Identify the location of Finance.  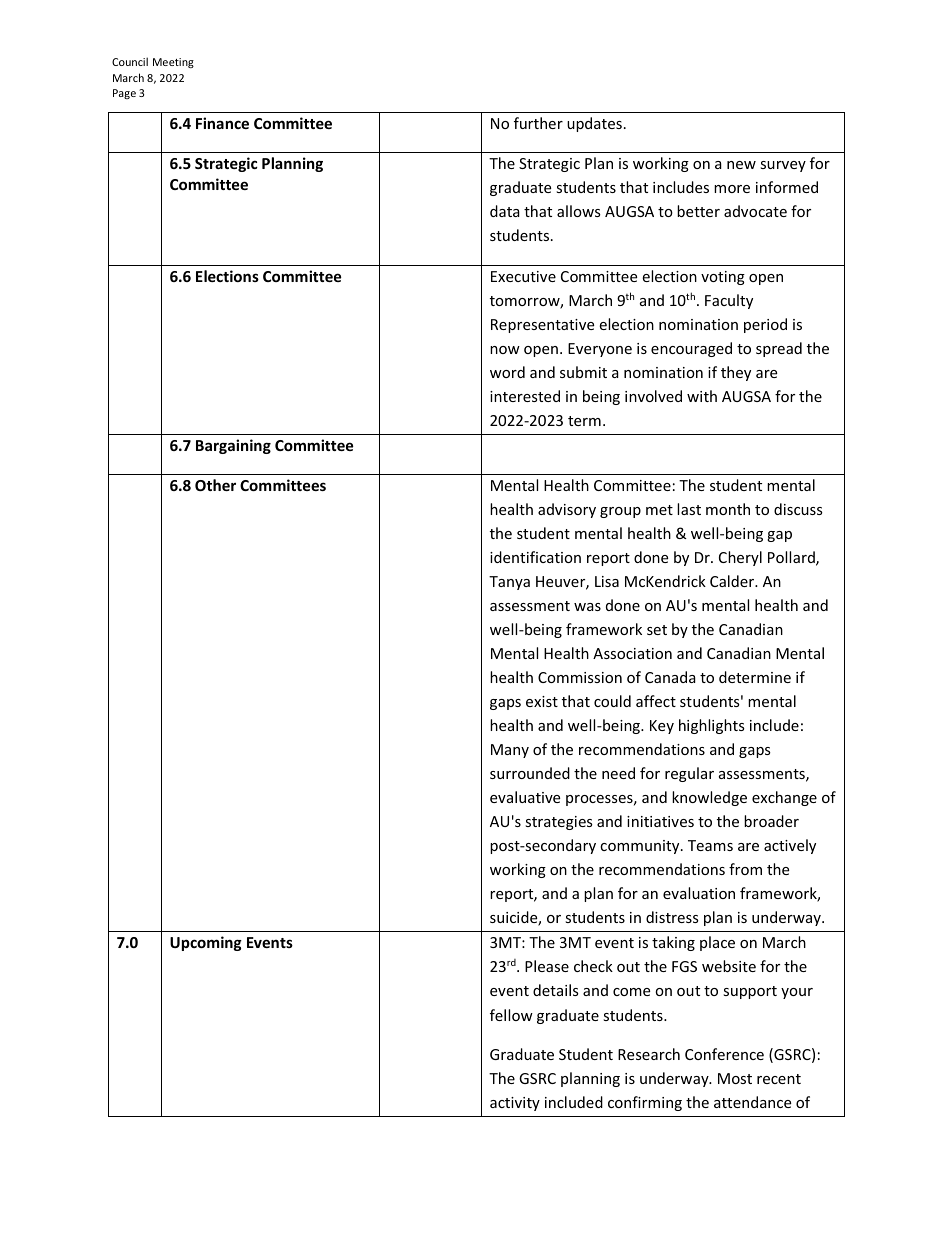
(222, 123).
